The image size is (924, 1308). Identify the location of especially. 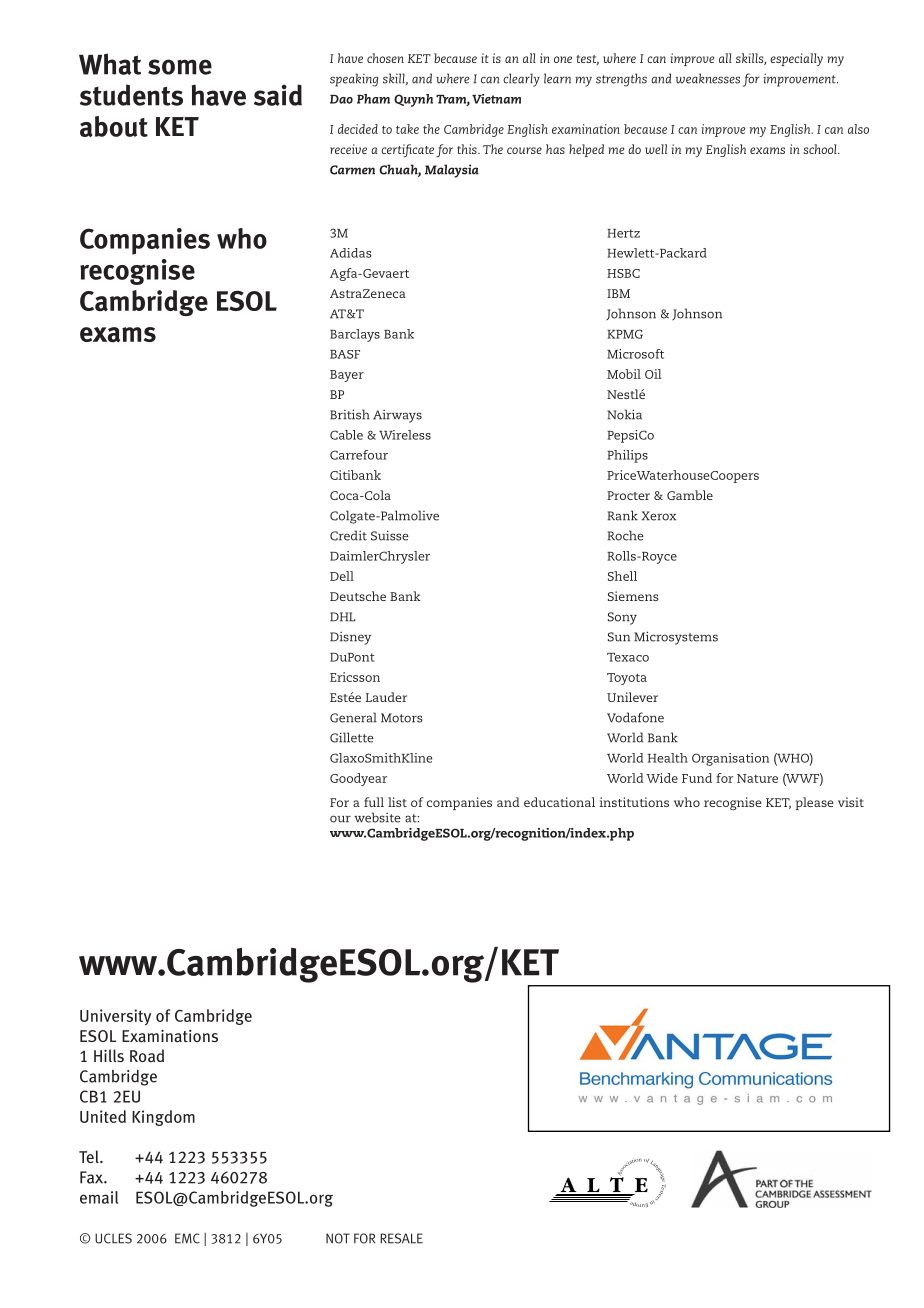
(796, 60).
